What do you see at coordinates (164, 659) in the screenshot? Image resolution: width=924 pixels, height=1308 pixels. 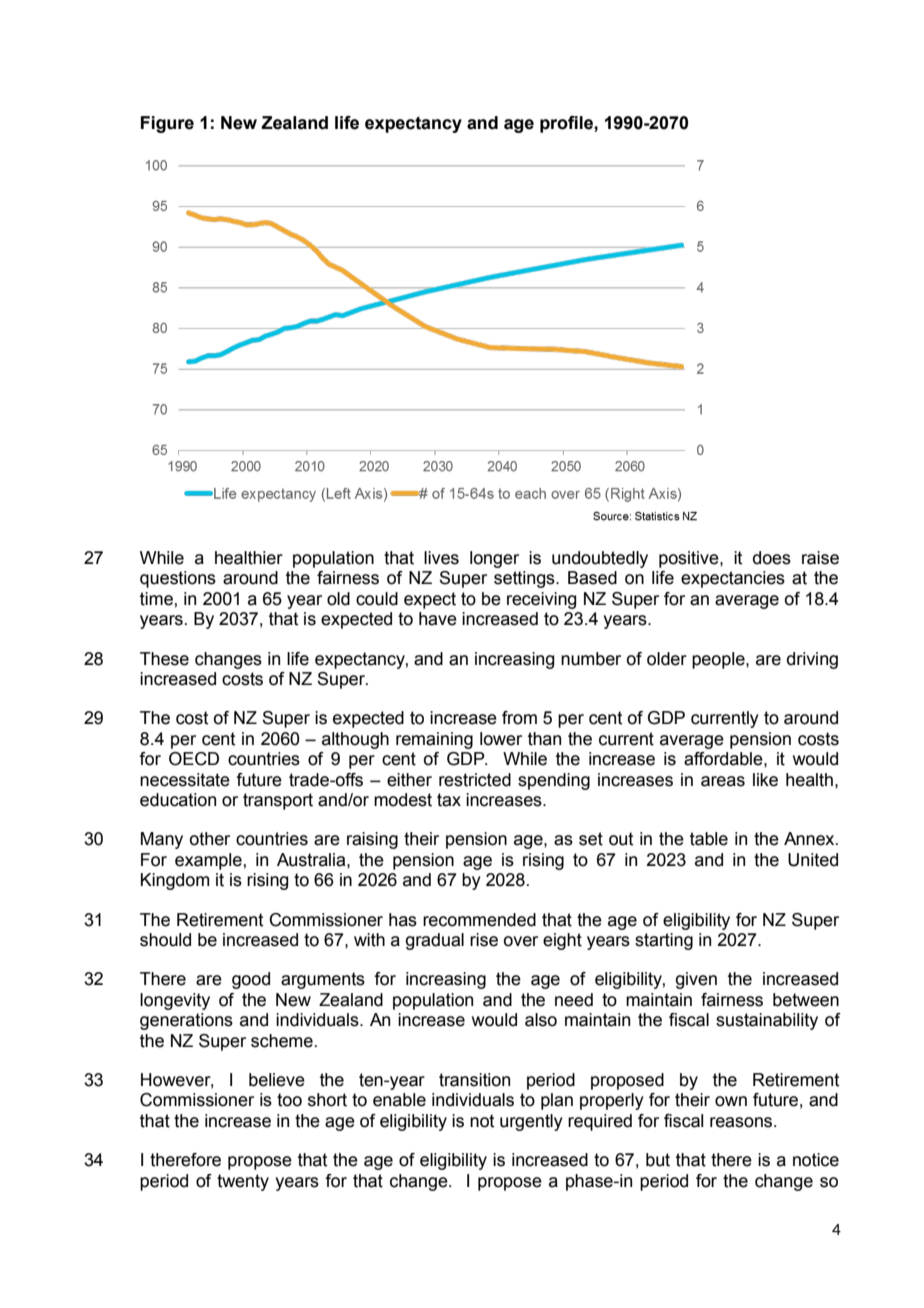 I see `These` at bounding box center [164, 659].
